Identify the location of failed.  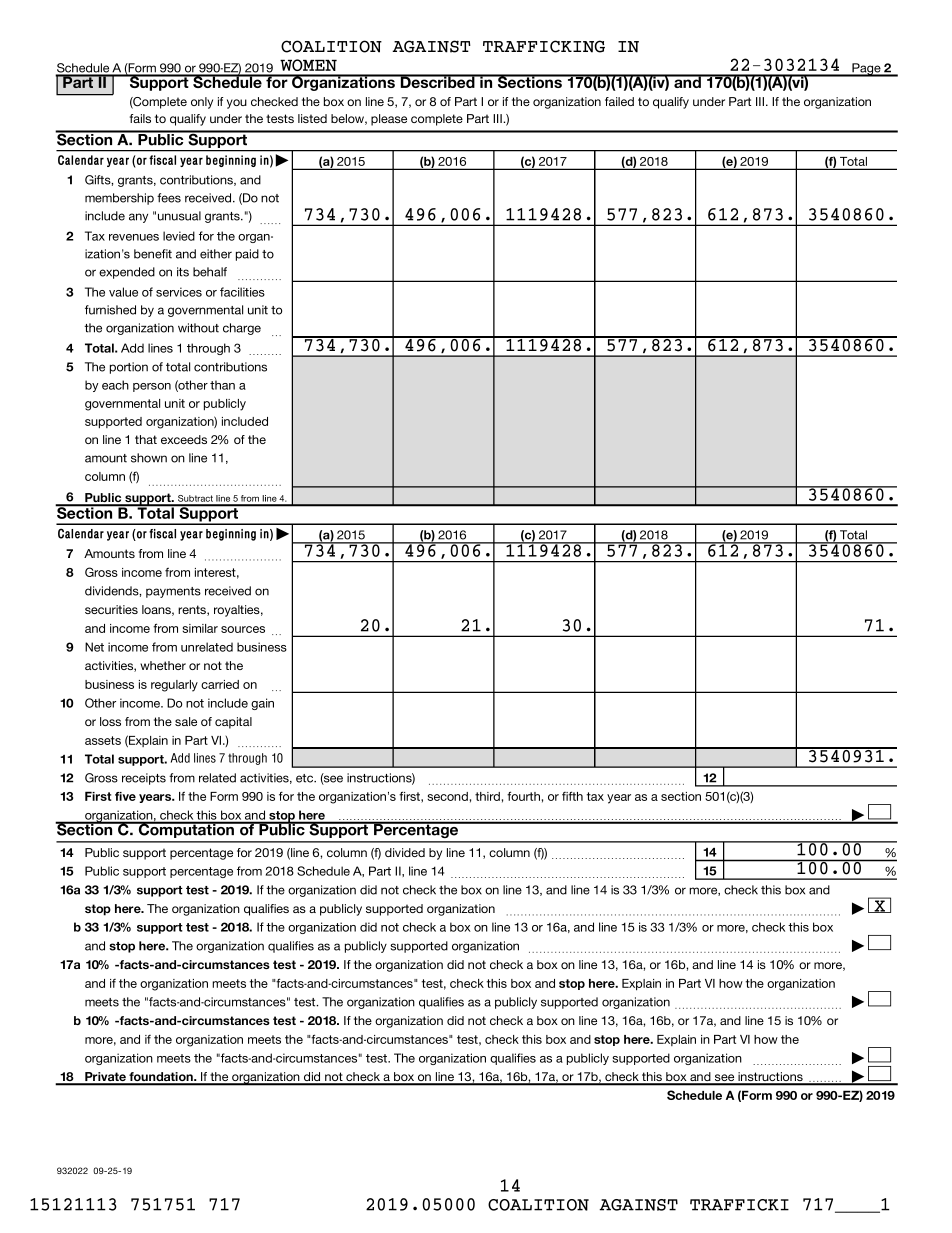
(619, 101).
